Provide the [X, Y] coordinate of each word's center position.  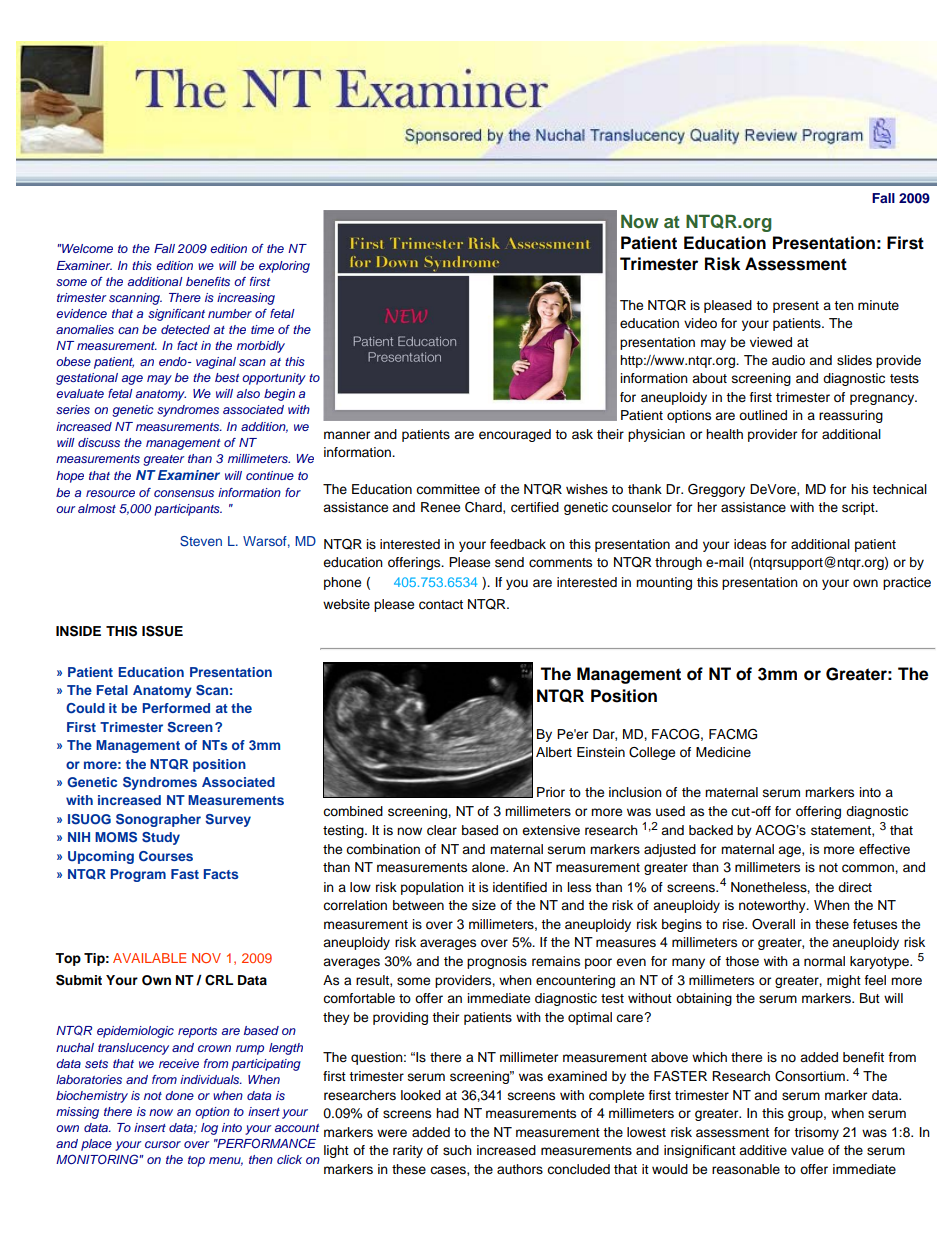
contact [441, 605]
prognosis [497, 962]
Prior [551, 792]
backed [711, 830]
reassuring [851, 416]
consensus [184, 493]
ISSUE [162, 631]
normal [824, 961]
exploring [284, 267]
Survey [228, 820]
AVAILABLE [149, 958]
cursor [163, 1144]
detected [185, 329]
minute [878, 305]
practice [907, 583]
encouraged [515, 435]
